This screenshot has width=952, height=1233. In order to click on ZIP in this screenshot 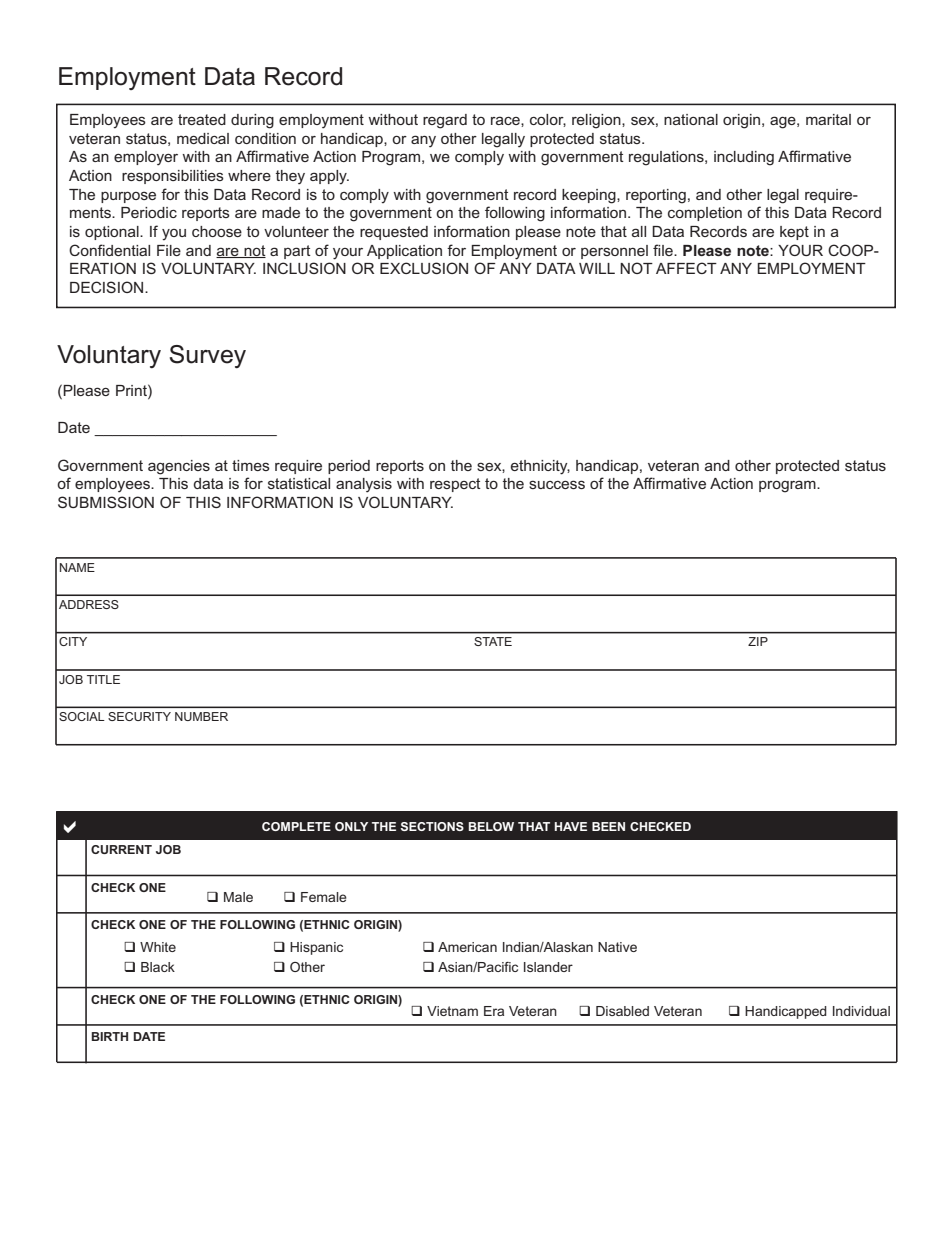, I will do `click(758, 641)`.
